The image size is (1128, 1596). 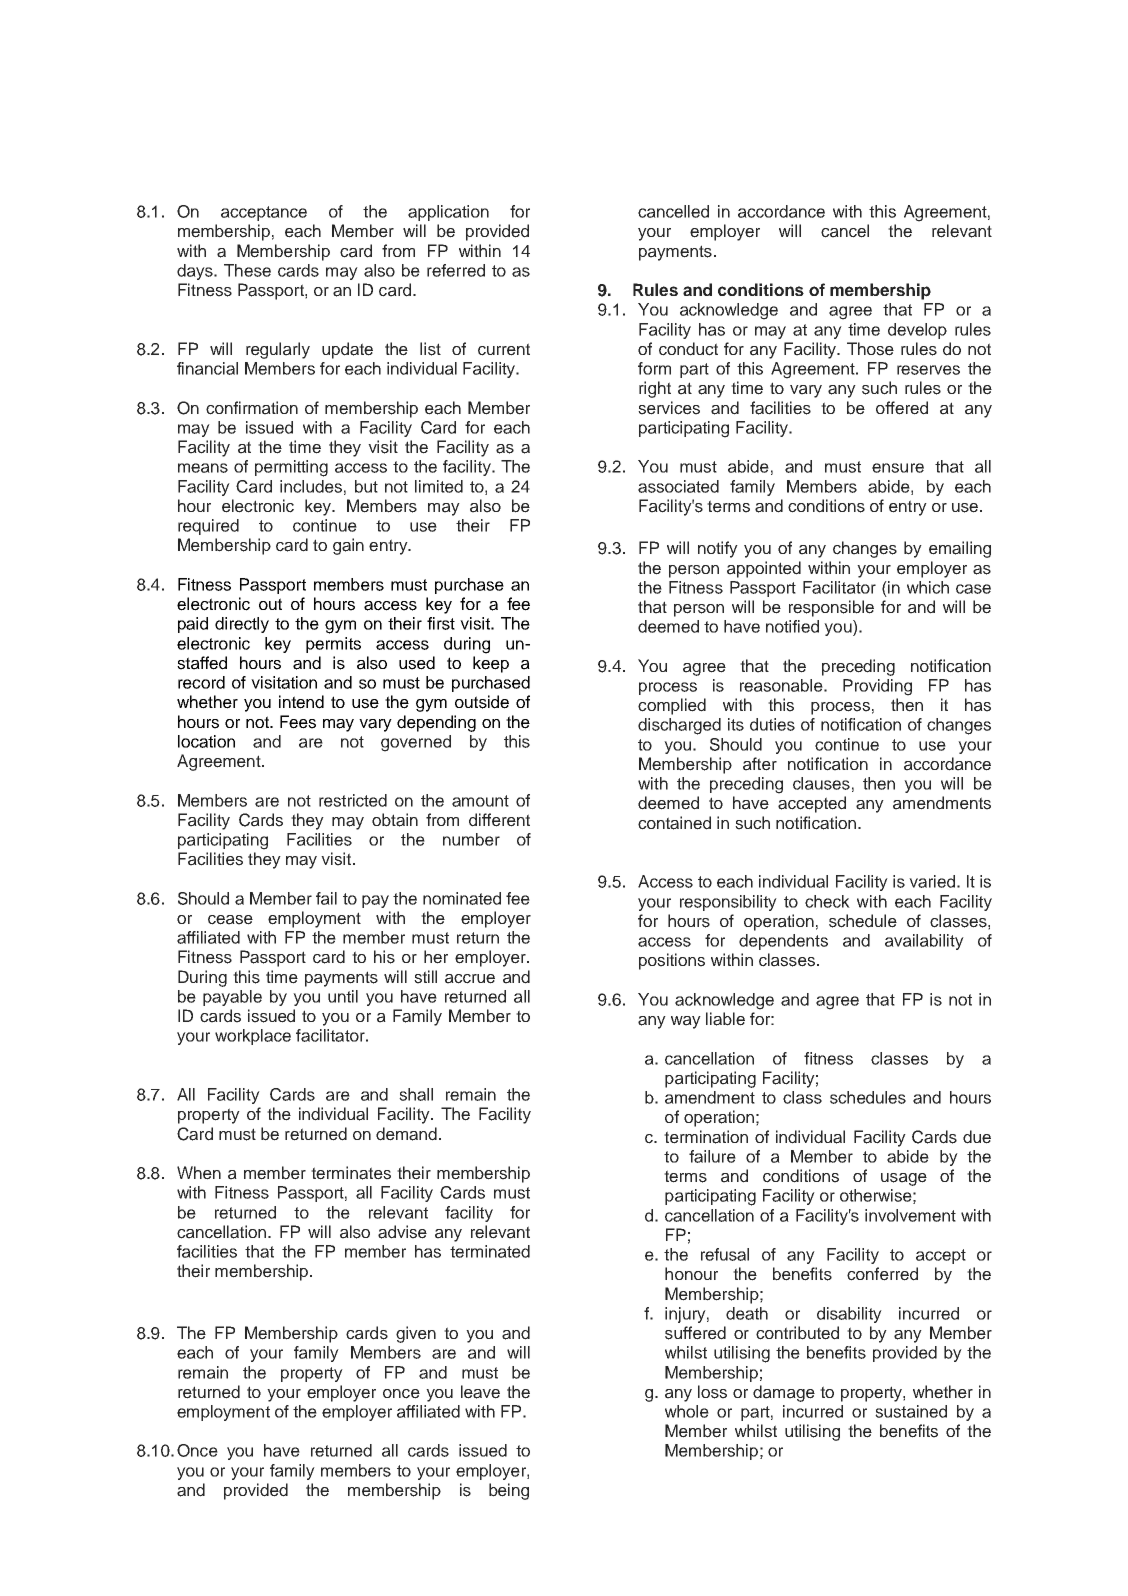 I want to click on positions, so click(x=672, y=961).
